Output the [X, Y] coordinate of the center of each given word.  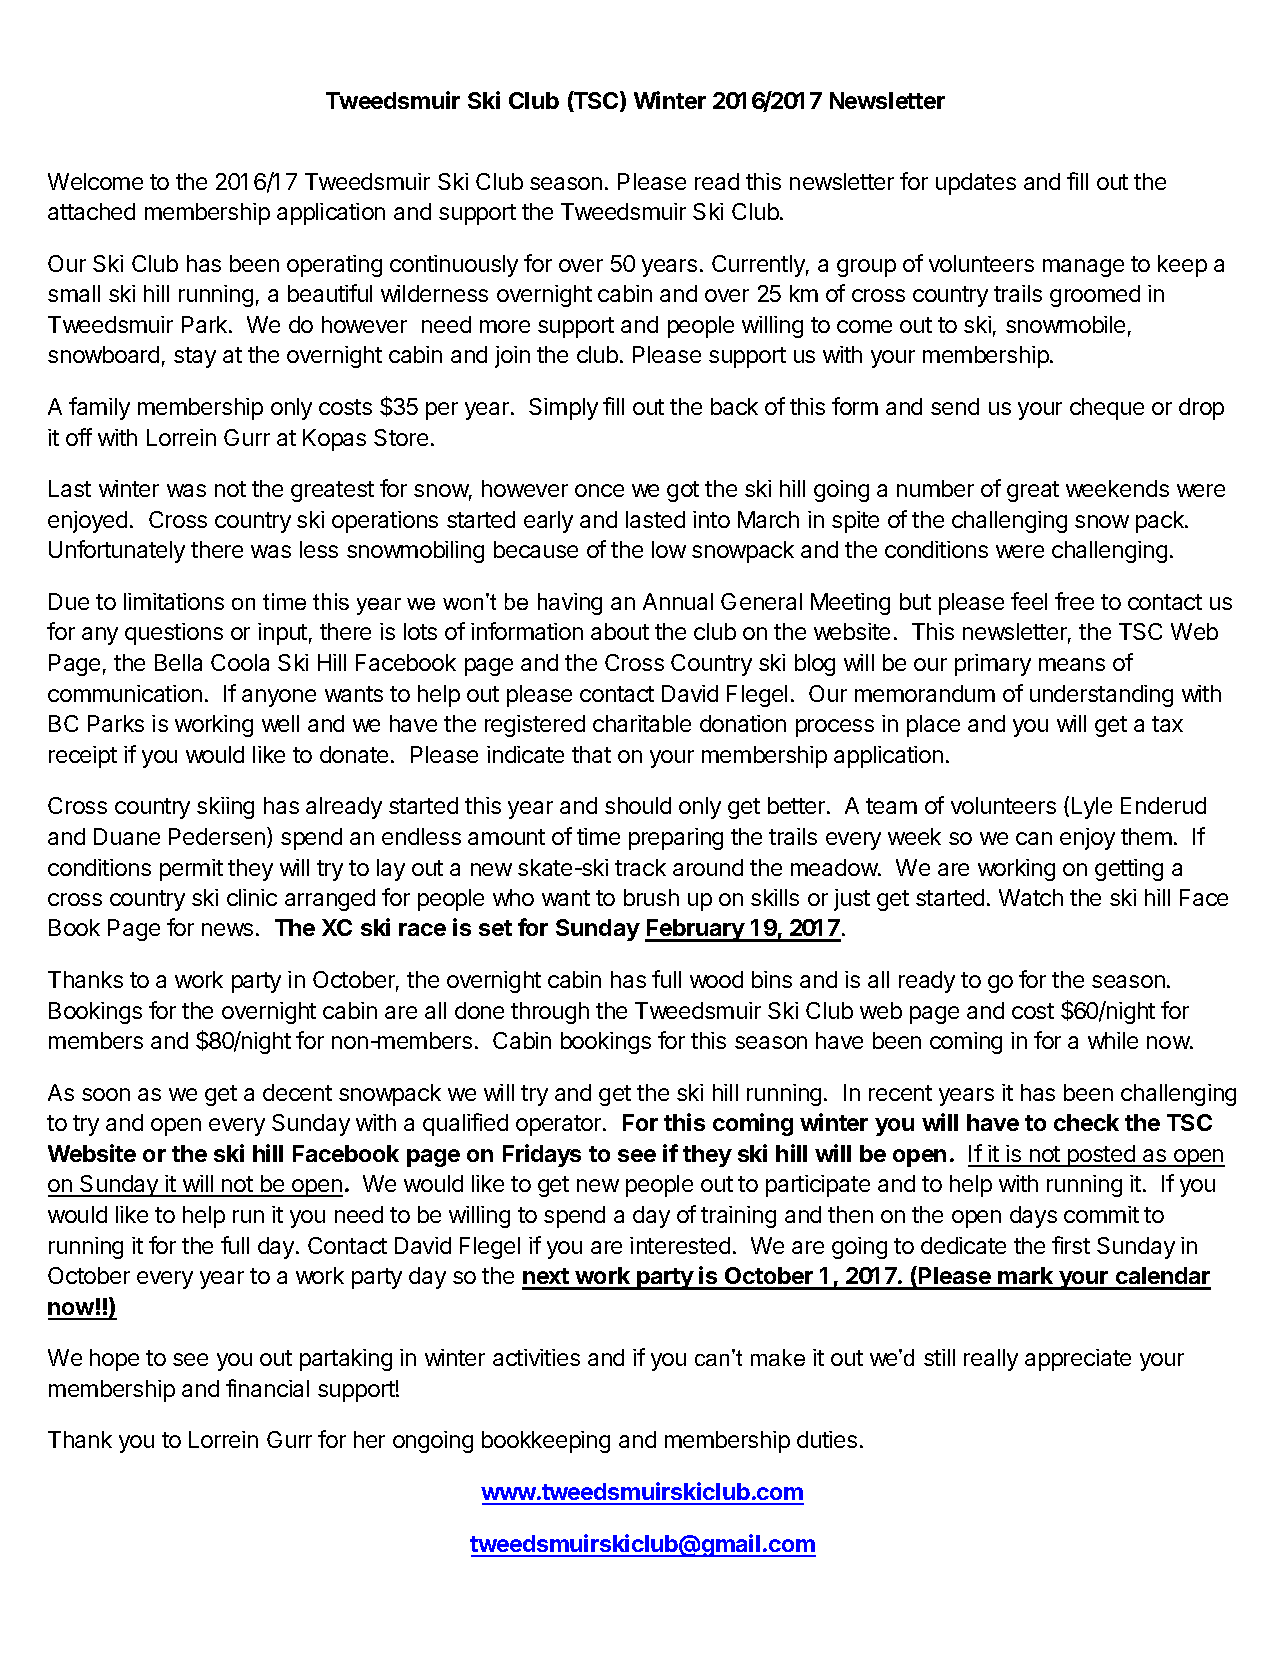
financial [267, 1388]
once [599, 490]
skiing [225, 808]
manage [1083, 268]
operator [560, 1125]
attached [91, 211]
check [1086, 1122]
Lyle [1092, 808]
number [935, 488]
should [638, 805]
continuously [454, 266]
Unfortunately [117, 551]
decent [297, 1092]
